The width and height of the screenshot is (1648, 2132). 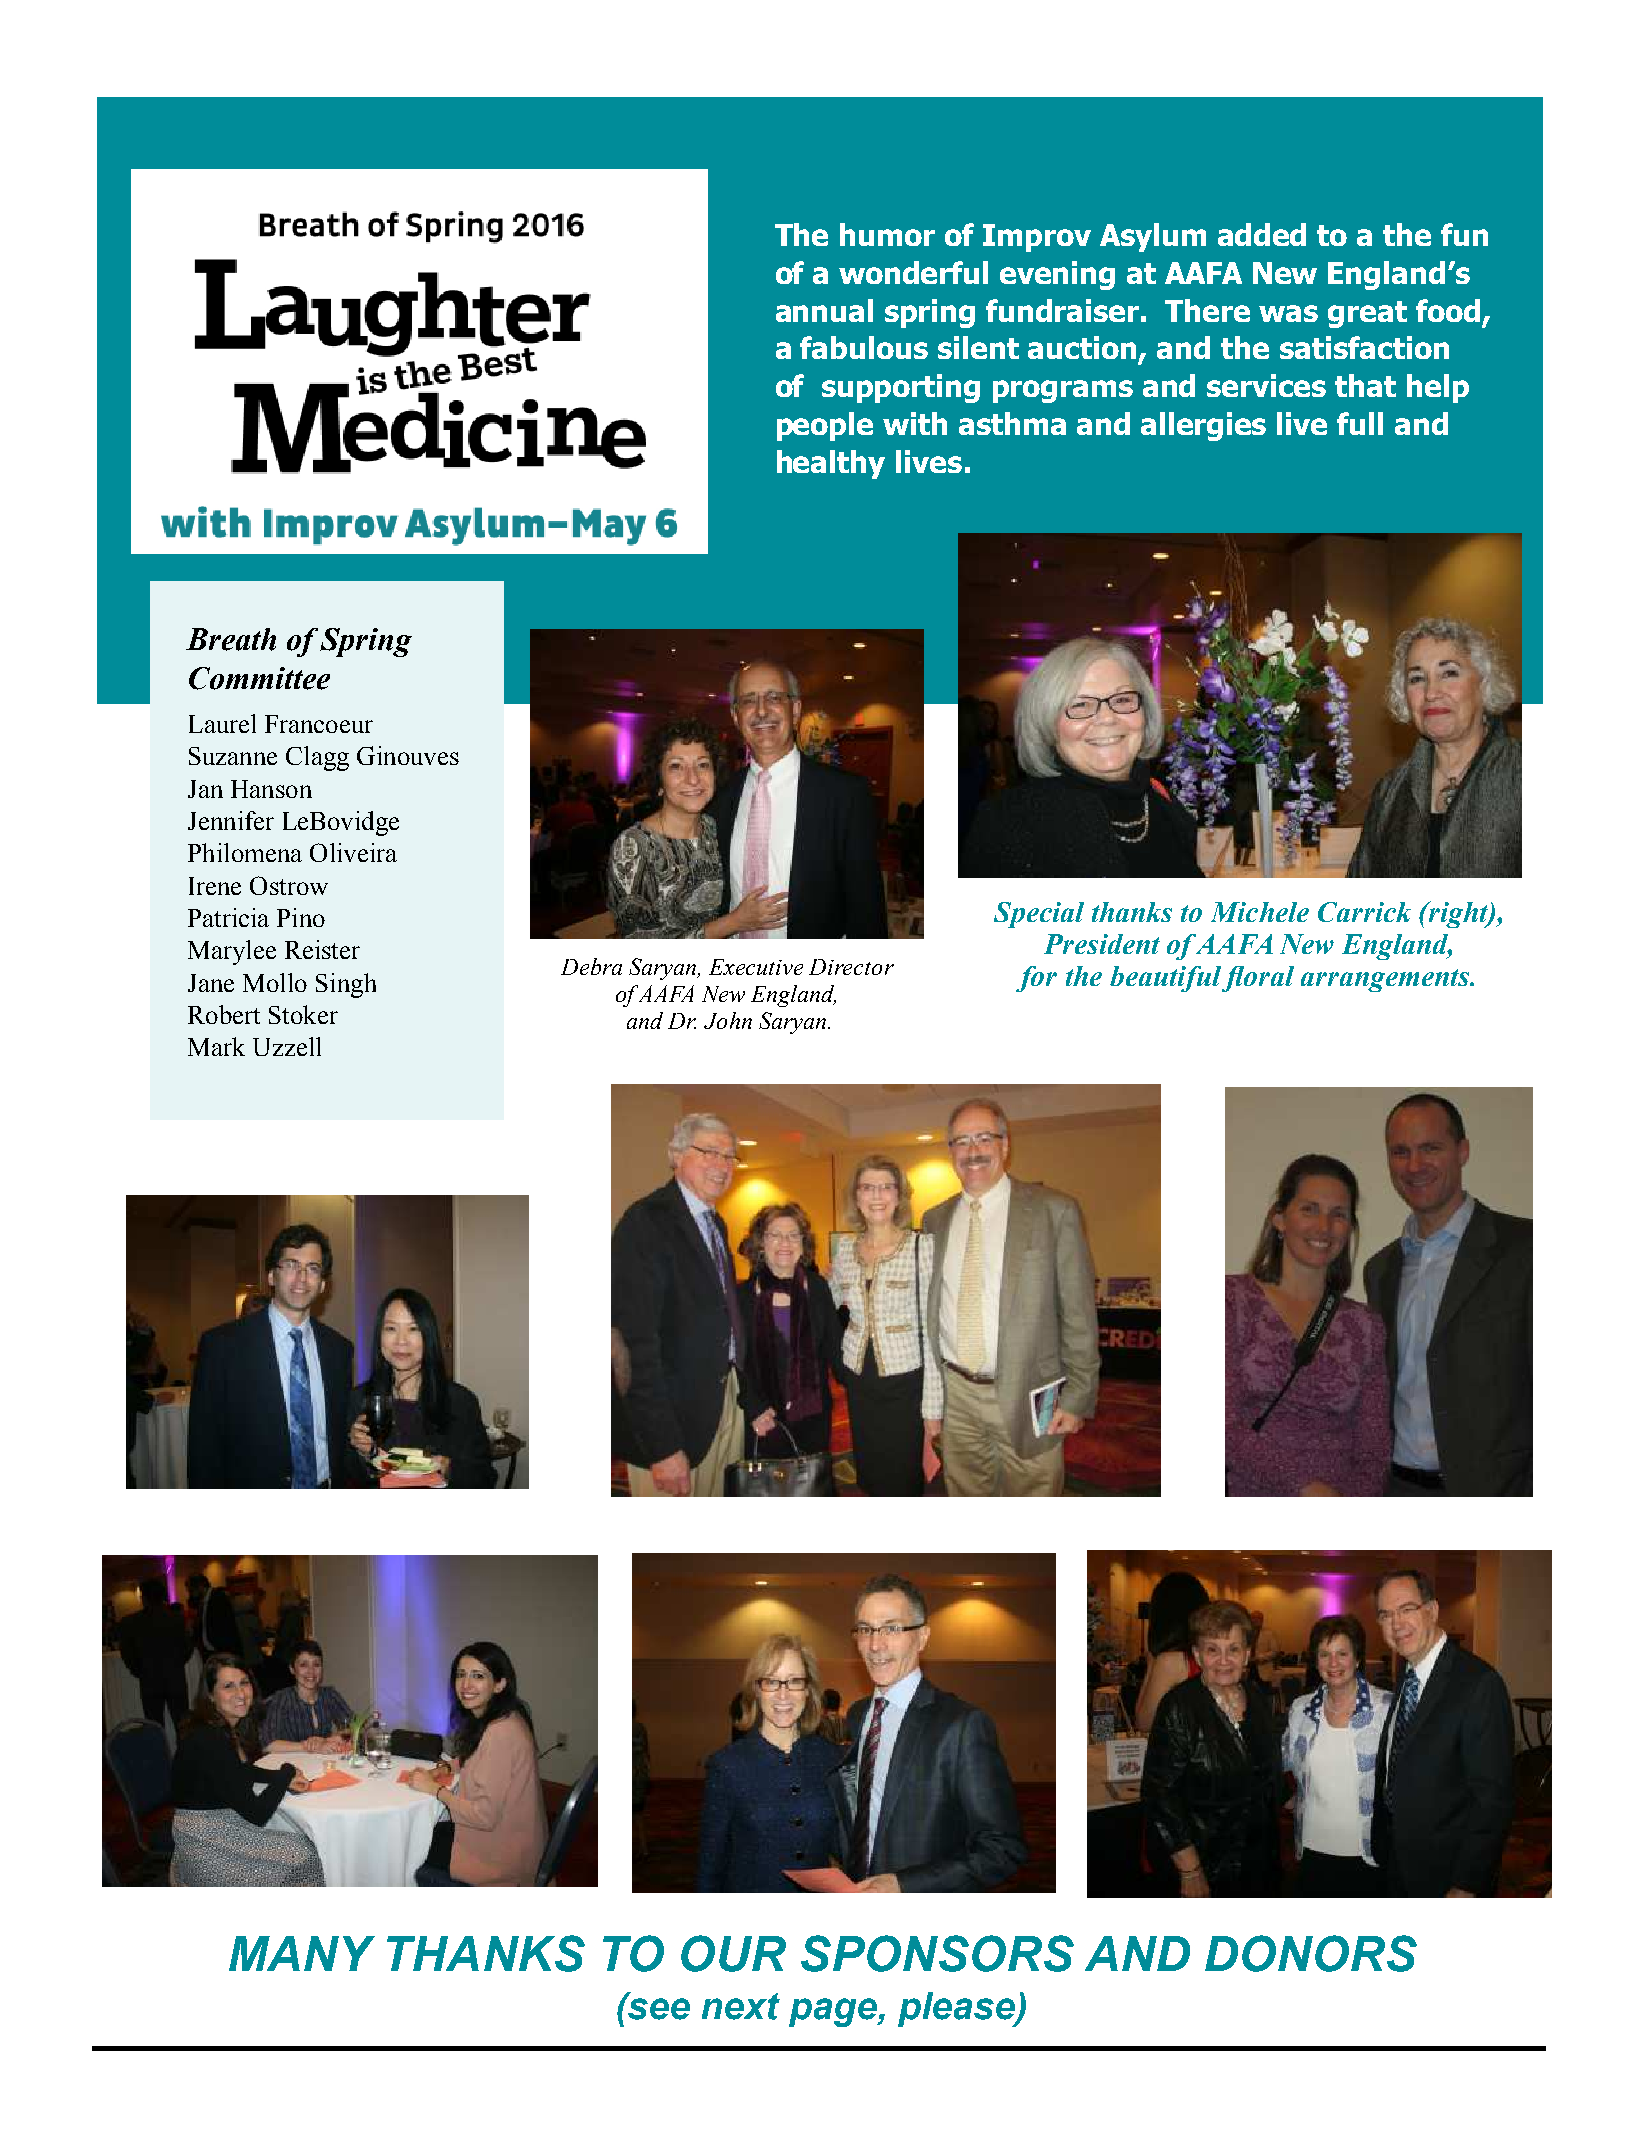 I want to click on page, so click(x=834, y=2012).
